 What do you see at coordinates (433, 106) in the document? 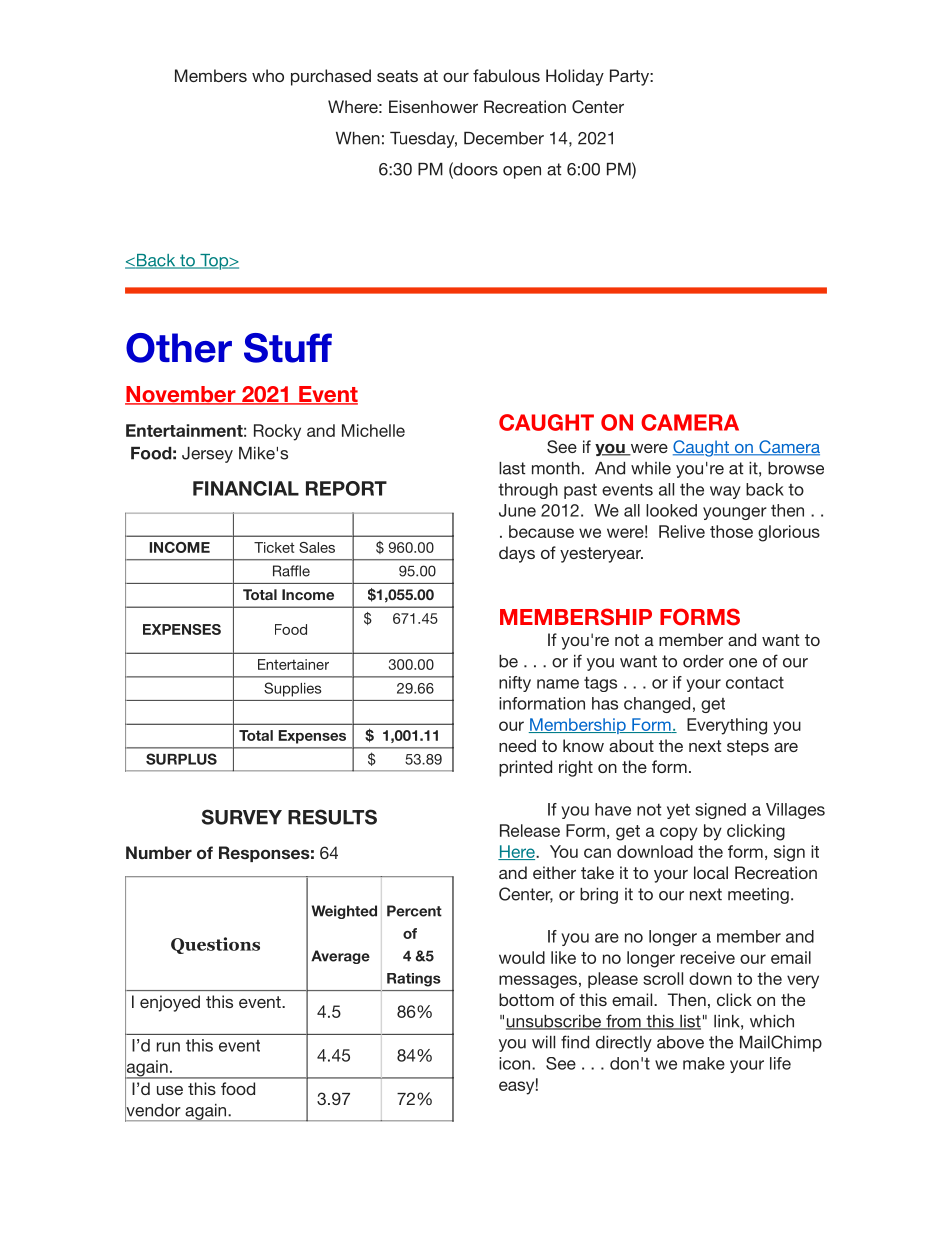
I see `Eisenhower` at bounding box center [433, 106].
